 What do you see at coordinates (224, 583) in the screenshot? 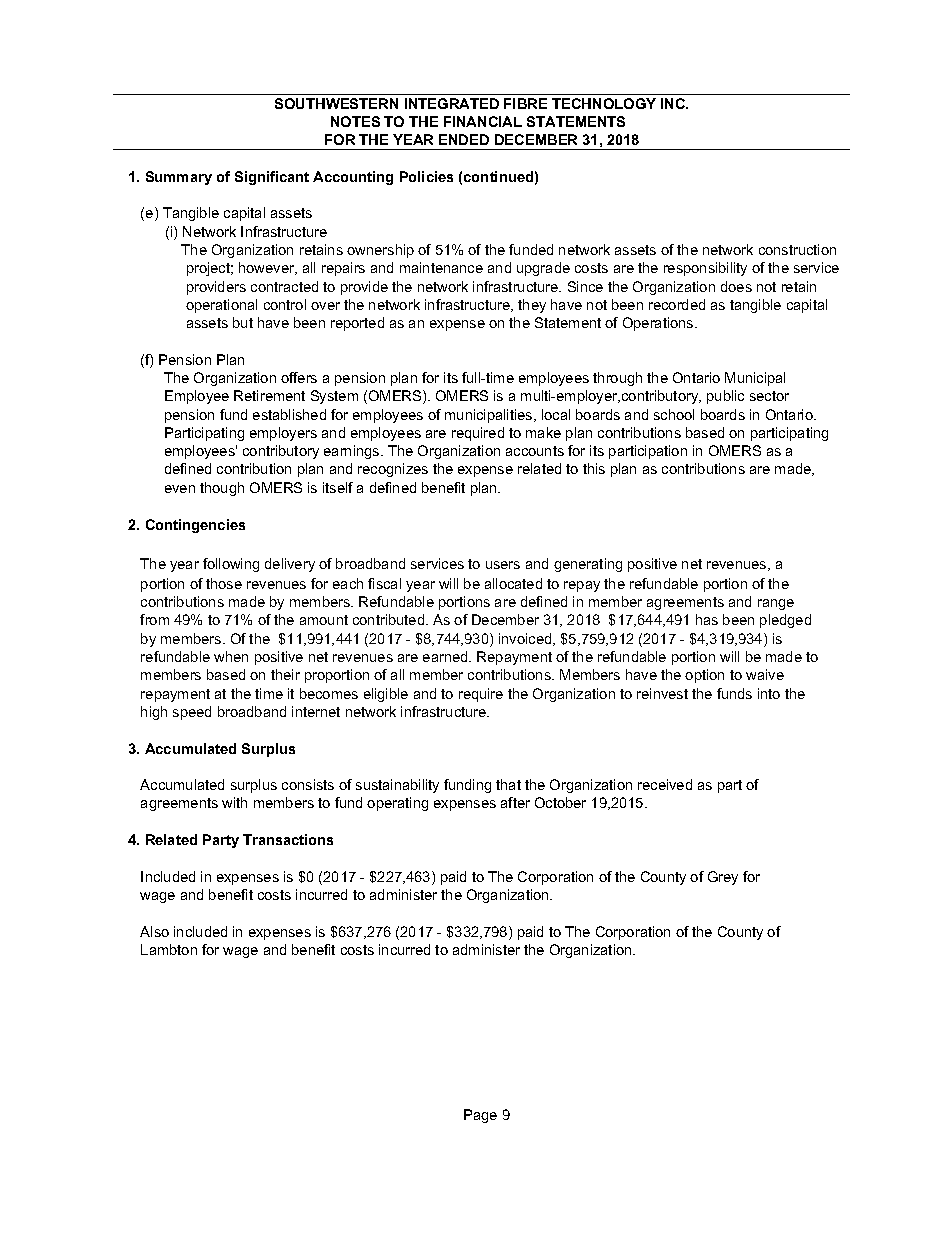
I see `those` at bounding box center [224, 583].
